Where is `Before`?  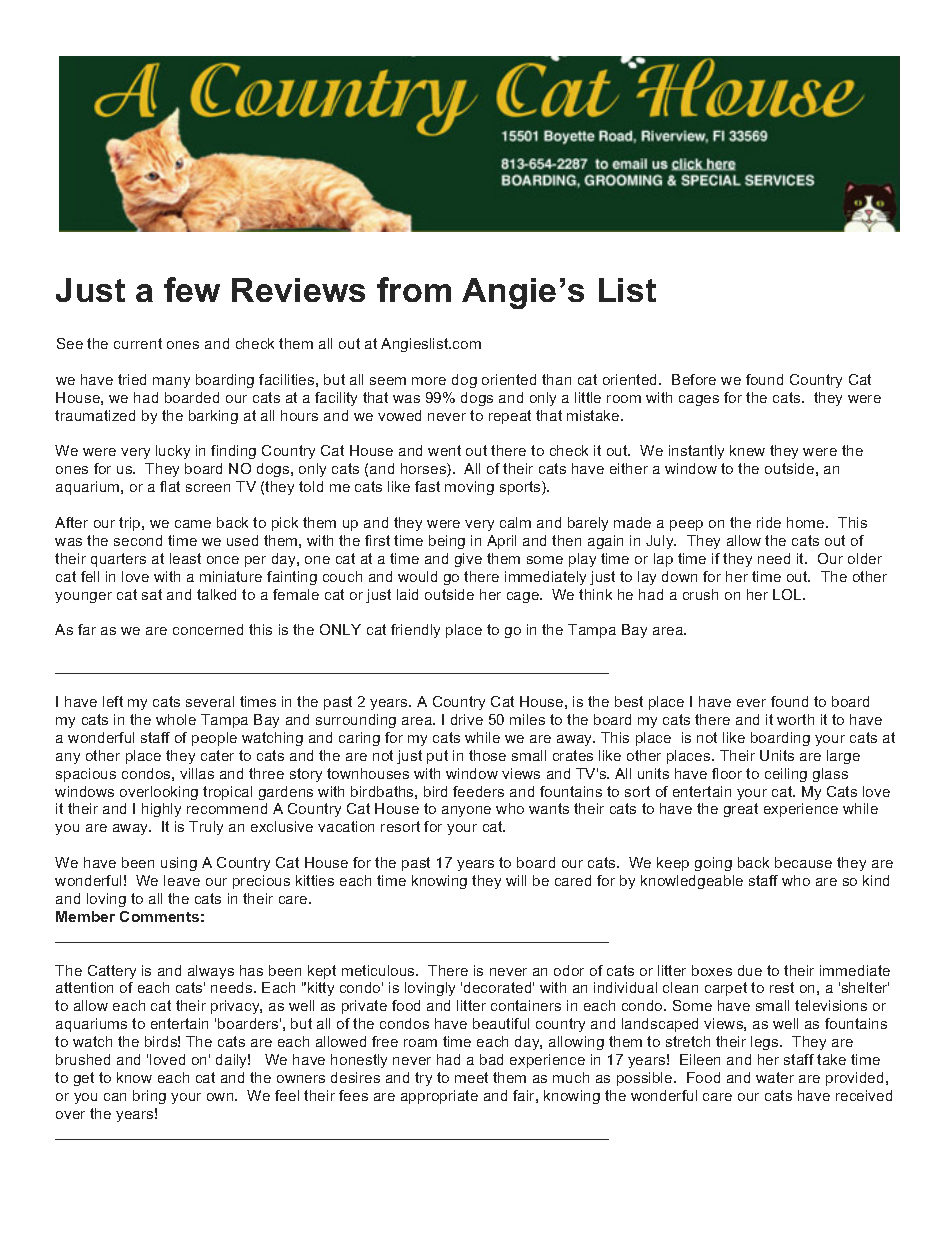 Before is located at coordinates (694, 379).
